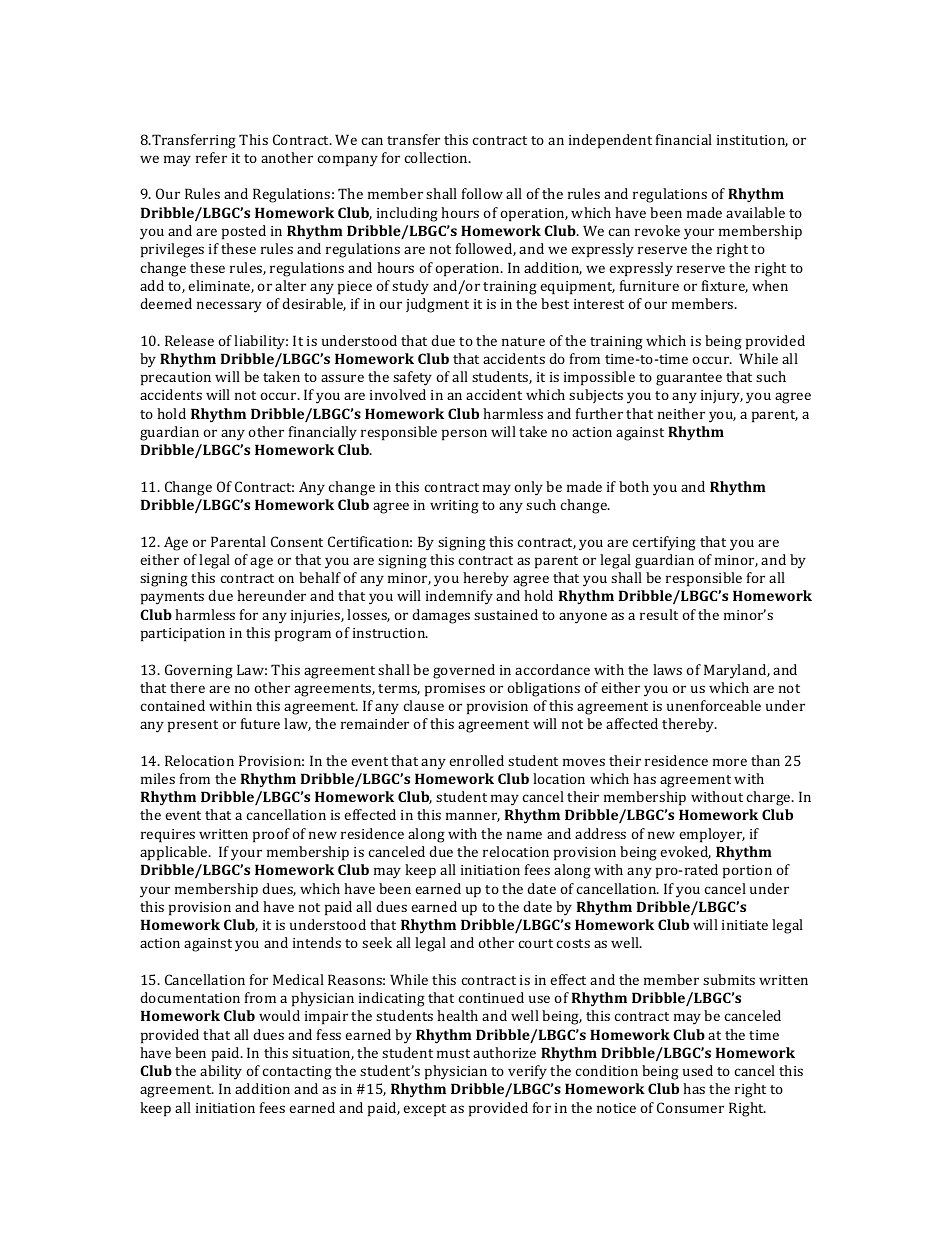 The image size is (952, 1233). What do you see at coordinates (437, 157) in the image?
I see `collection` at bounding box center [437, 157].
